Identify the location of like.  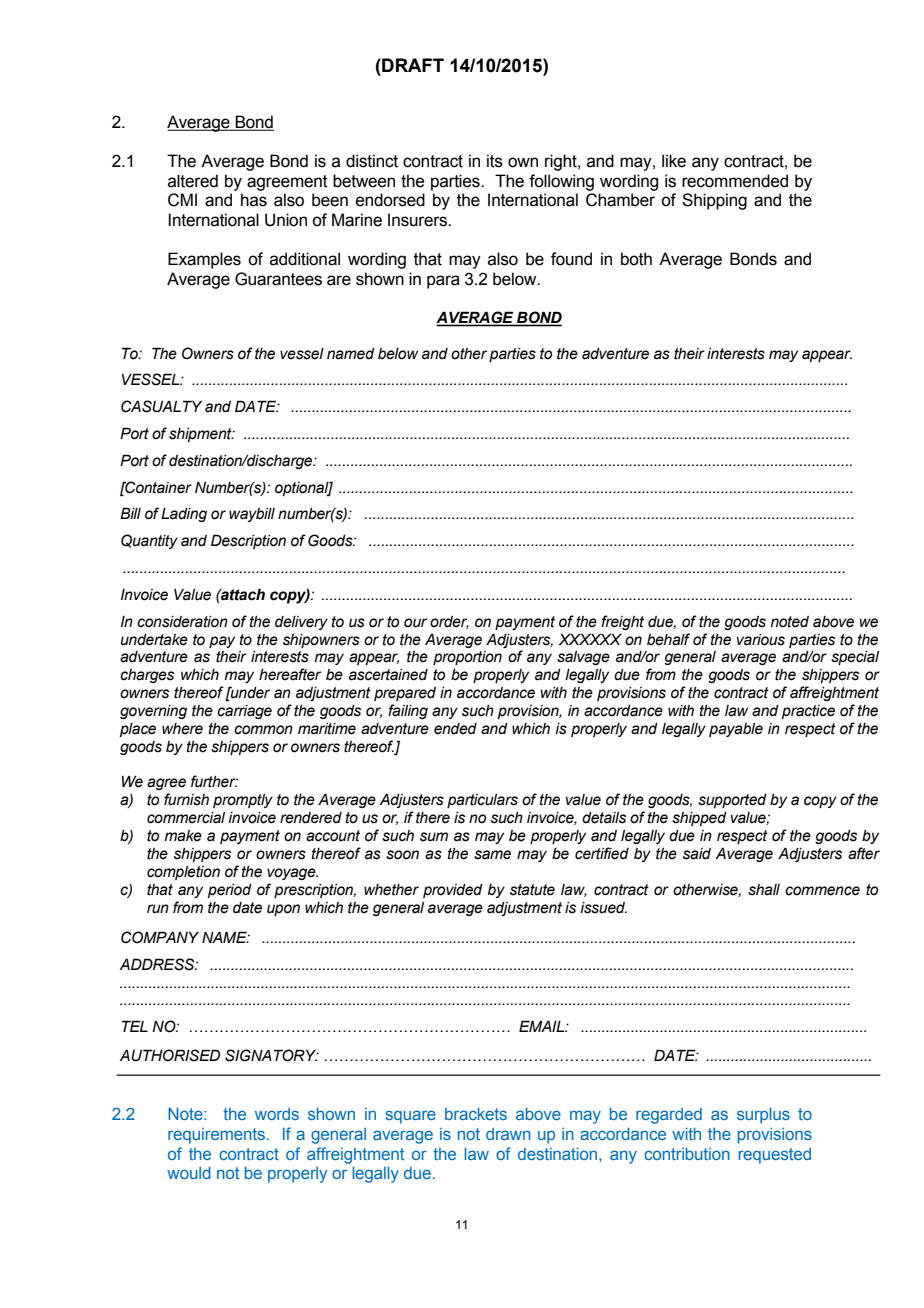
(674, 161).
